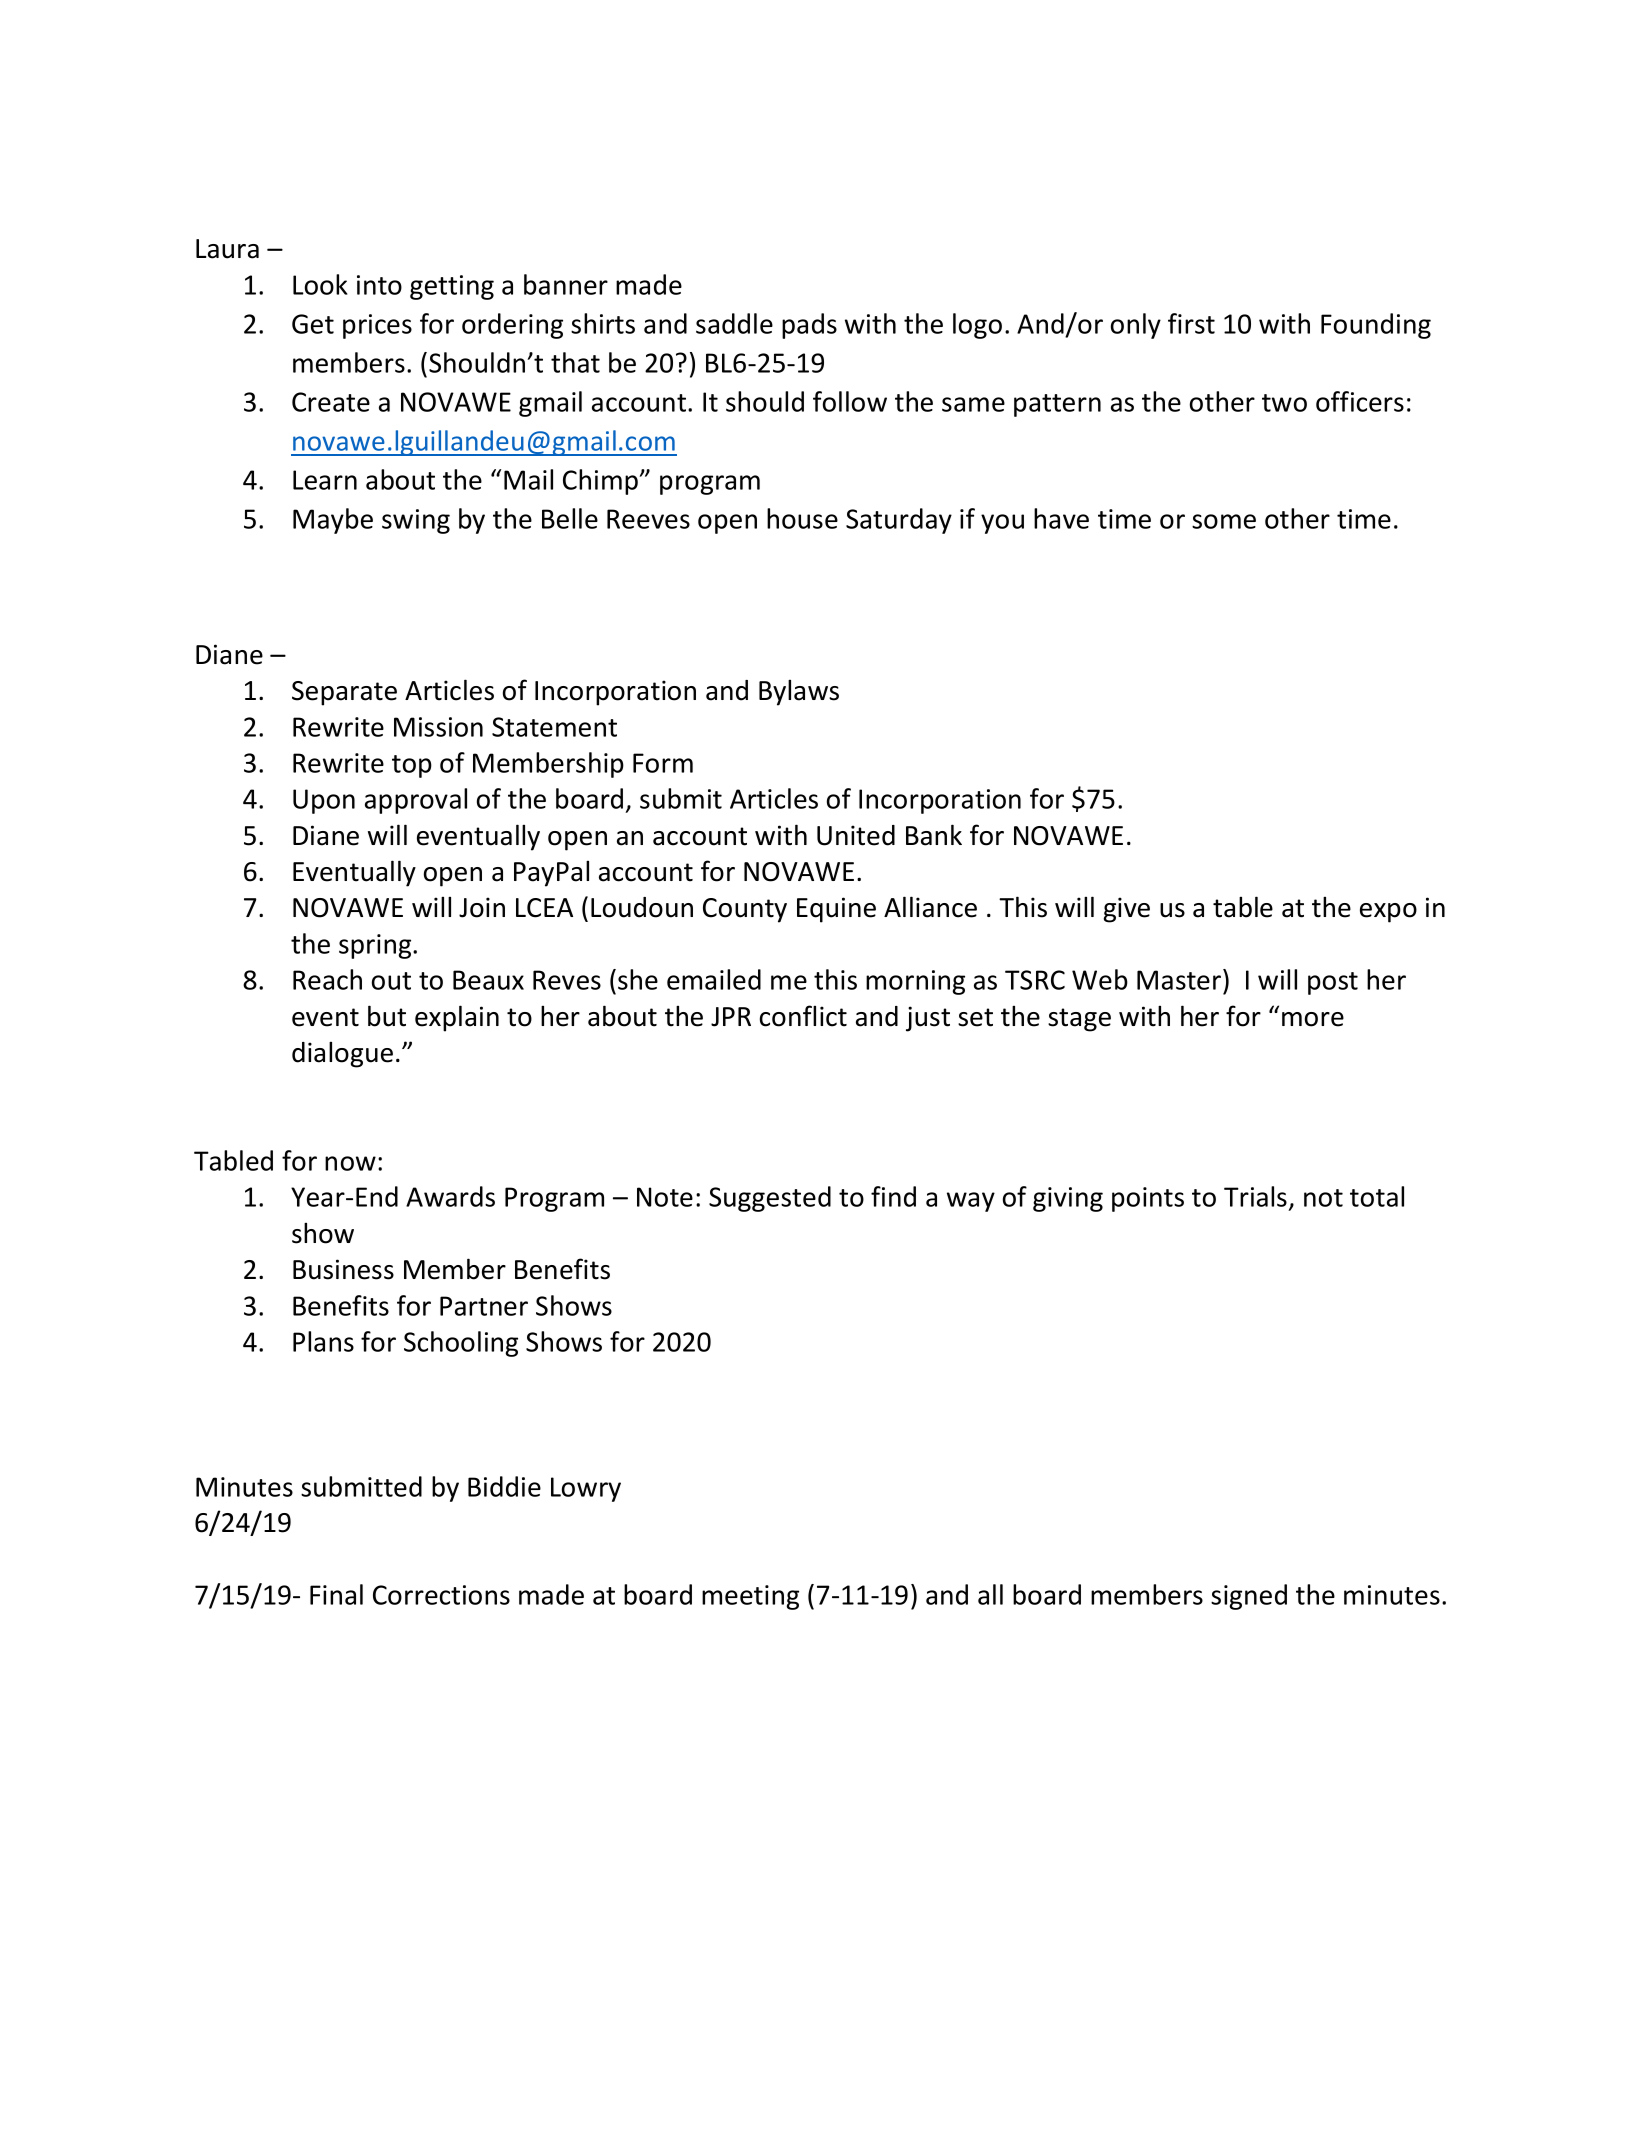 This screenshot has width=1649, height=2134. What do you see at coordinates (1180, 979) in the screenshot?
I see `Master` at bounding box center [1180, 979].
